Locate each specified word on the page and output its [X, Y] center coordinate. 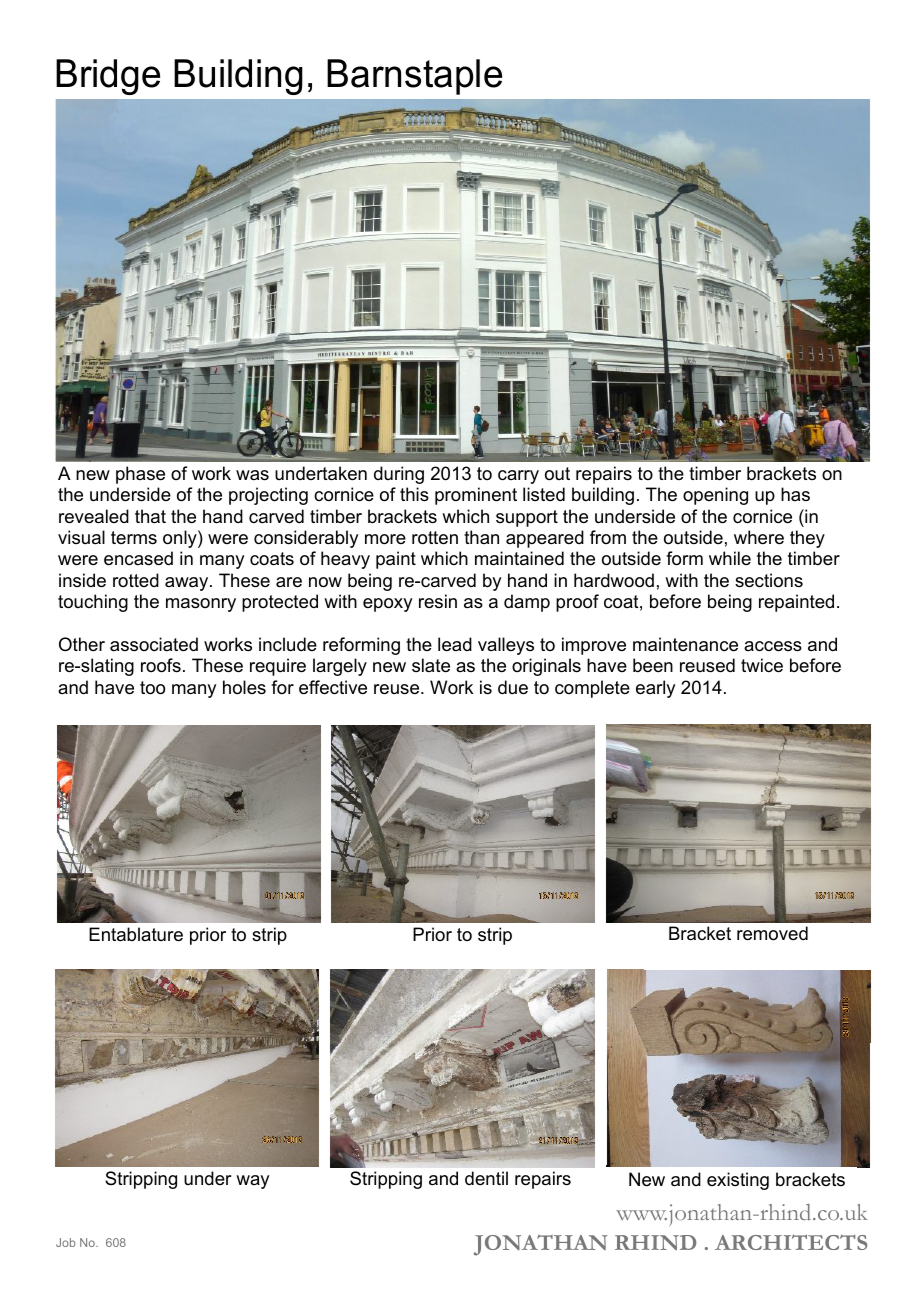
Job [66, 1242]
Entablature [136, 934]
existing [738, 1181]
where [759, 537]
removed [772, 933]
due [513, 687]
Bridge [108, 77]
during [399, 475]
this [414, 494]
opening [715, 496]
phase [140, 475]
